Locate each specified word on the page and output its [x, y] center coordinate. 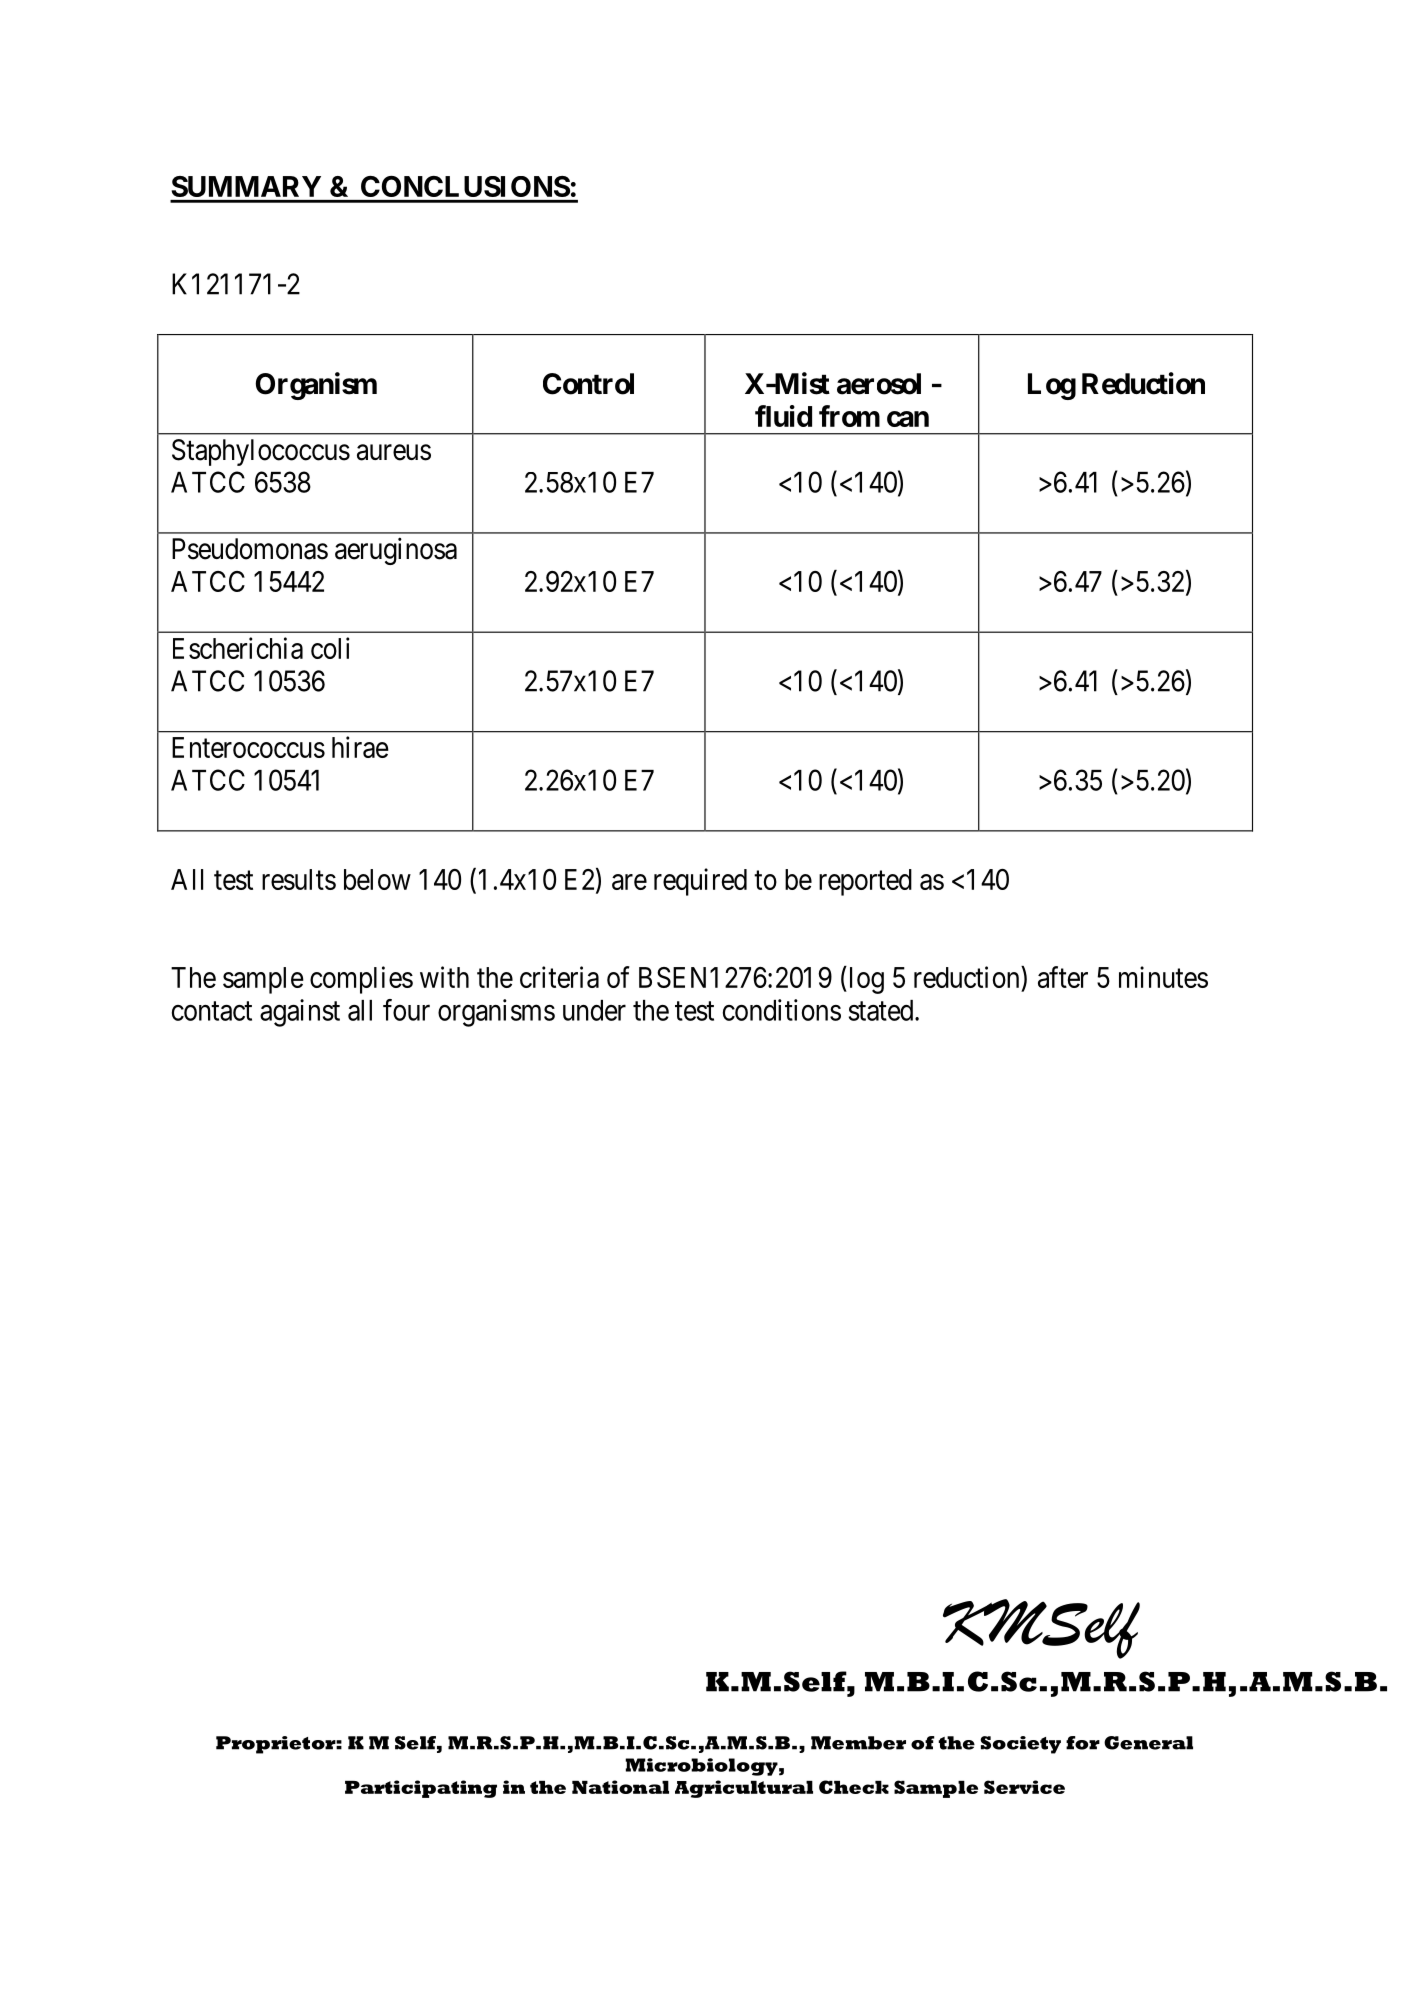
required [700, 882]
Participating [421, 1789]
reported [865, 882]
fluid [783, 416]
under [594, 1010]
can [908, 419]
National [620, 1787]
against [300, 1013]
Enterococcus [248, 747]
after [1063, 977]
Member [858, 1743]
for [1083, 1743]
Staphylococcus [261, 452]
